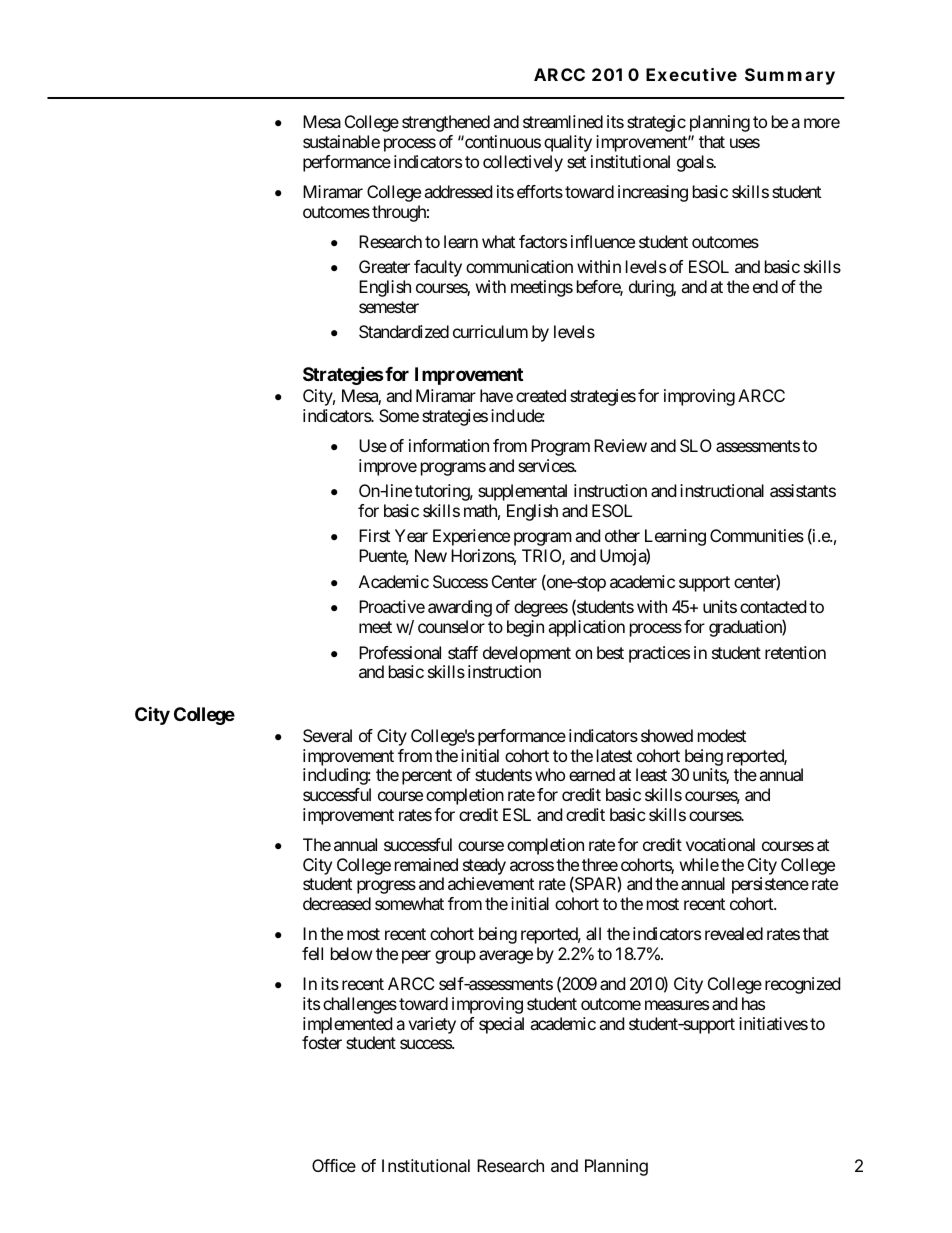 The height and width of the screenshot is (1233, 952). Describe the element at coordinates (790, 76) in the screenshot. I see `Summary` at that location.
